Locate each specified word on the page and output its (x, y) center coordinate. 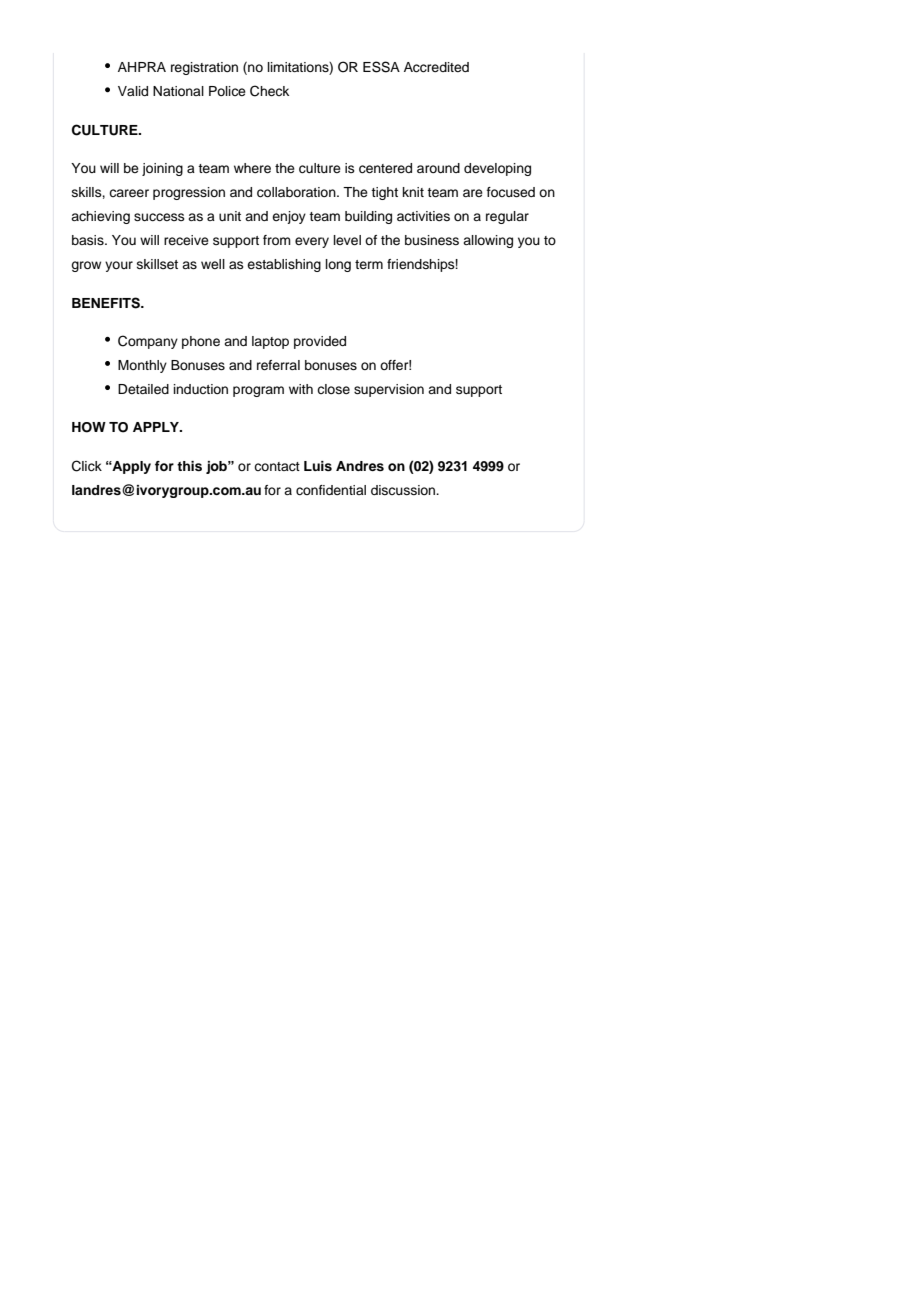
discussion (404, 490)
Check (269, 91)
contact (277, 467)
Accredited (436, 67)
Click (87, 466)
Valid (133, 91)
